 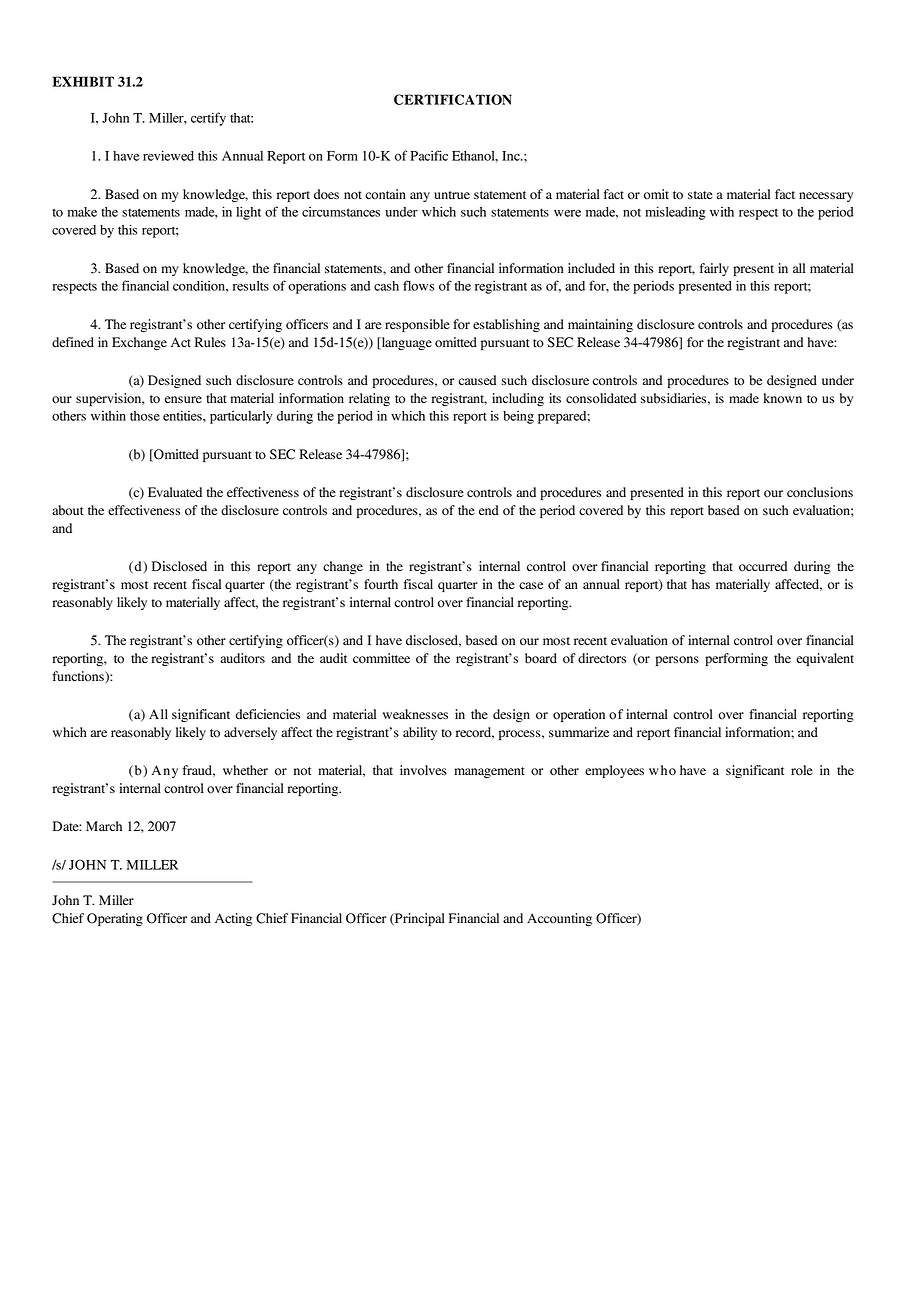 I want to click on weaknesses, so click(x=415, y=714).
